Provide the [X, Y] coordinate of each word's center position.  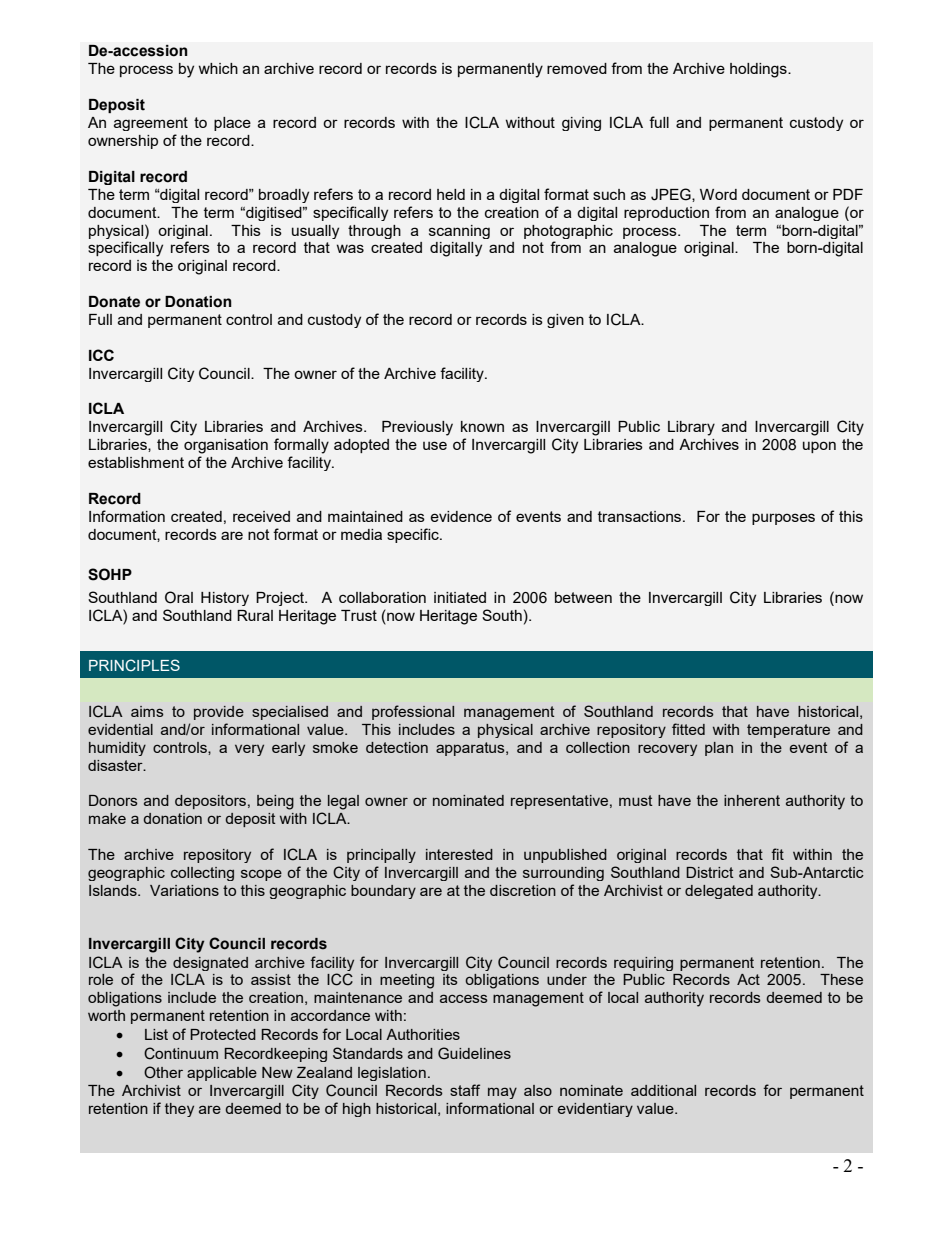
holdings [759, 70]
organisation [226, 446]
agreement [151, 124]
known [482, 426]
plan [719, 749]
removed [577, 68]
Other [163, 1072]
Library [691, 428]
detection [397, 747]
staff [465, 1090]
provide [219, 713]
